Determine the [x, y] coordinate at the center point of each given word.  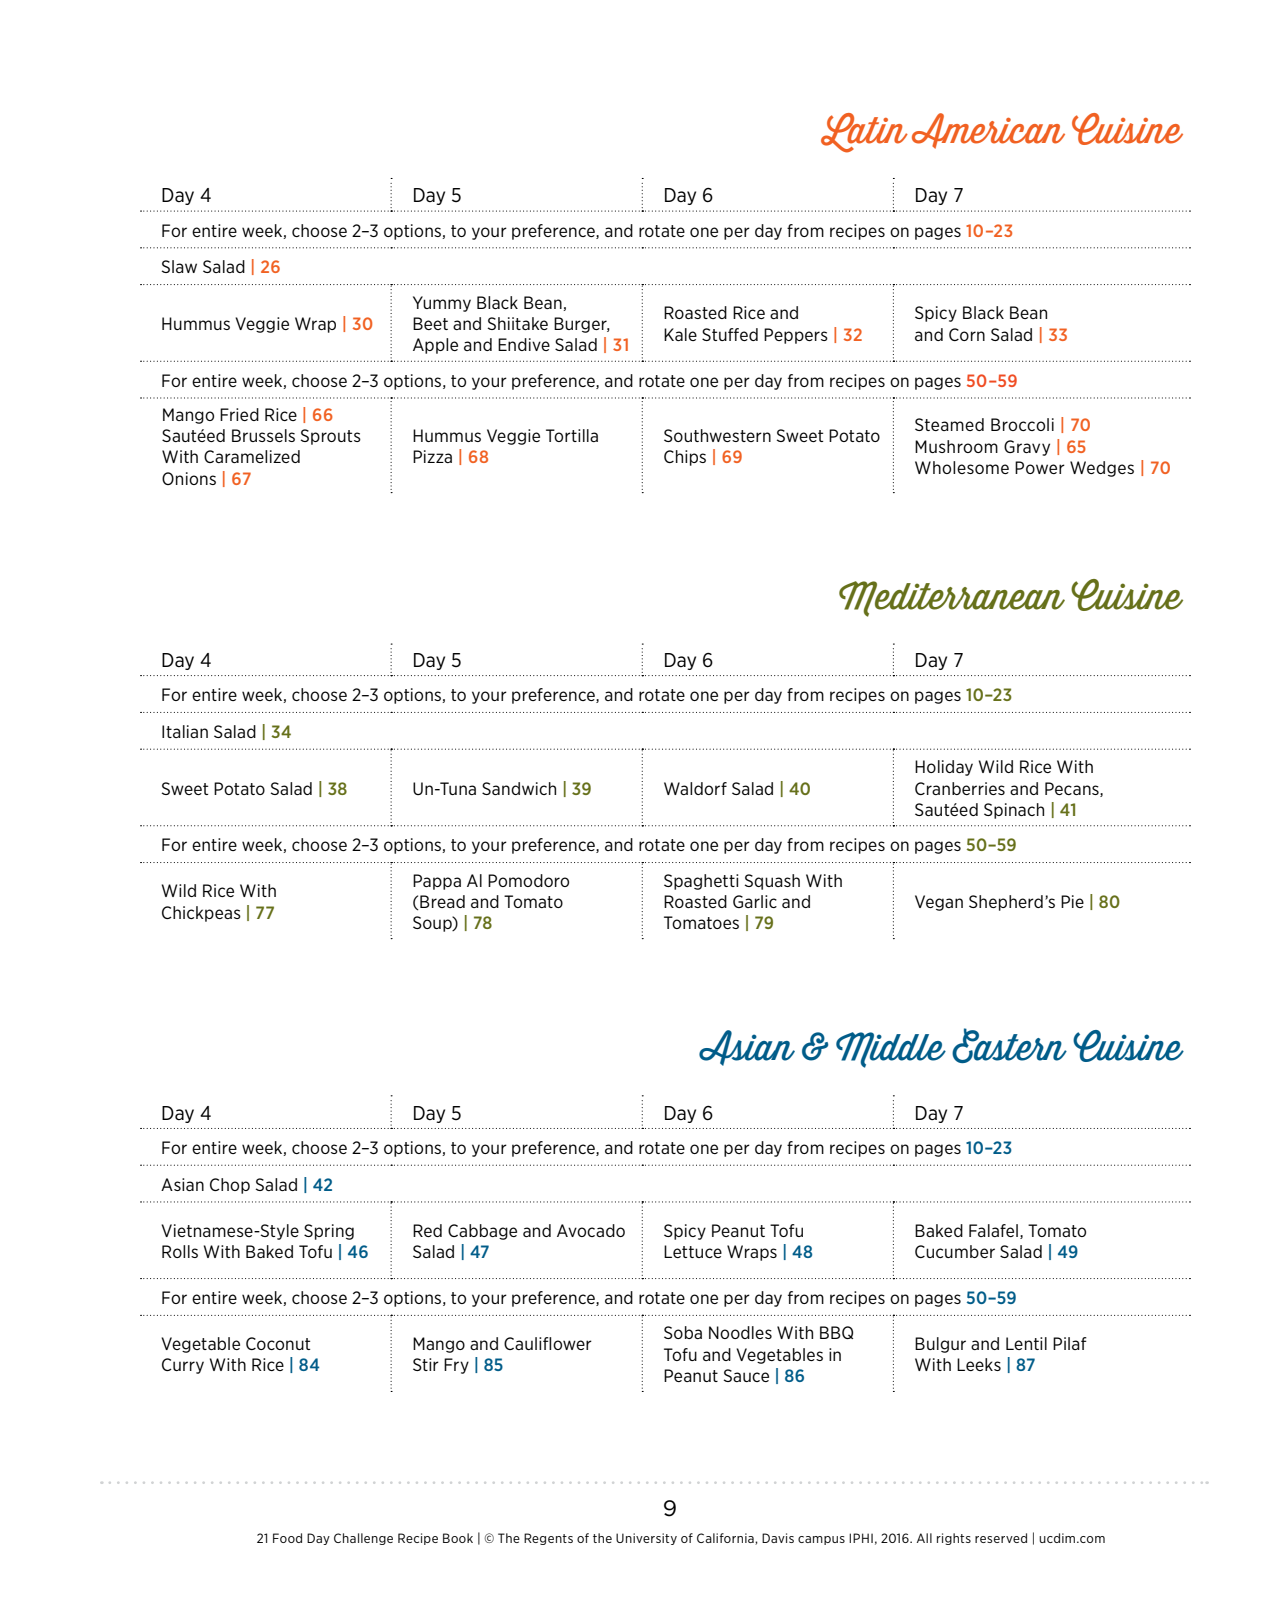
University [646, 1539]
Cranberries [960, 788]
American [988, 131]
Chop [230, 1186]
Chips [685, 458]
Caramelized [252, 456]
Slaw [179, 266]
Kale [680, 334]
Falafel [993, 1230]
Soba [683, 1332]
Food [287, 1538]
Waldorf [695, 788]
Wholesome [962, 467]
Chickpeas [201, 914]
